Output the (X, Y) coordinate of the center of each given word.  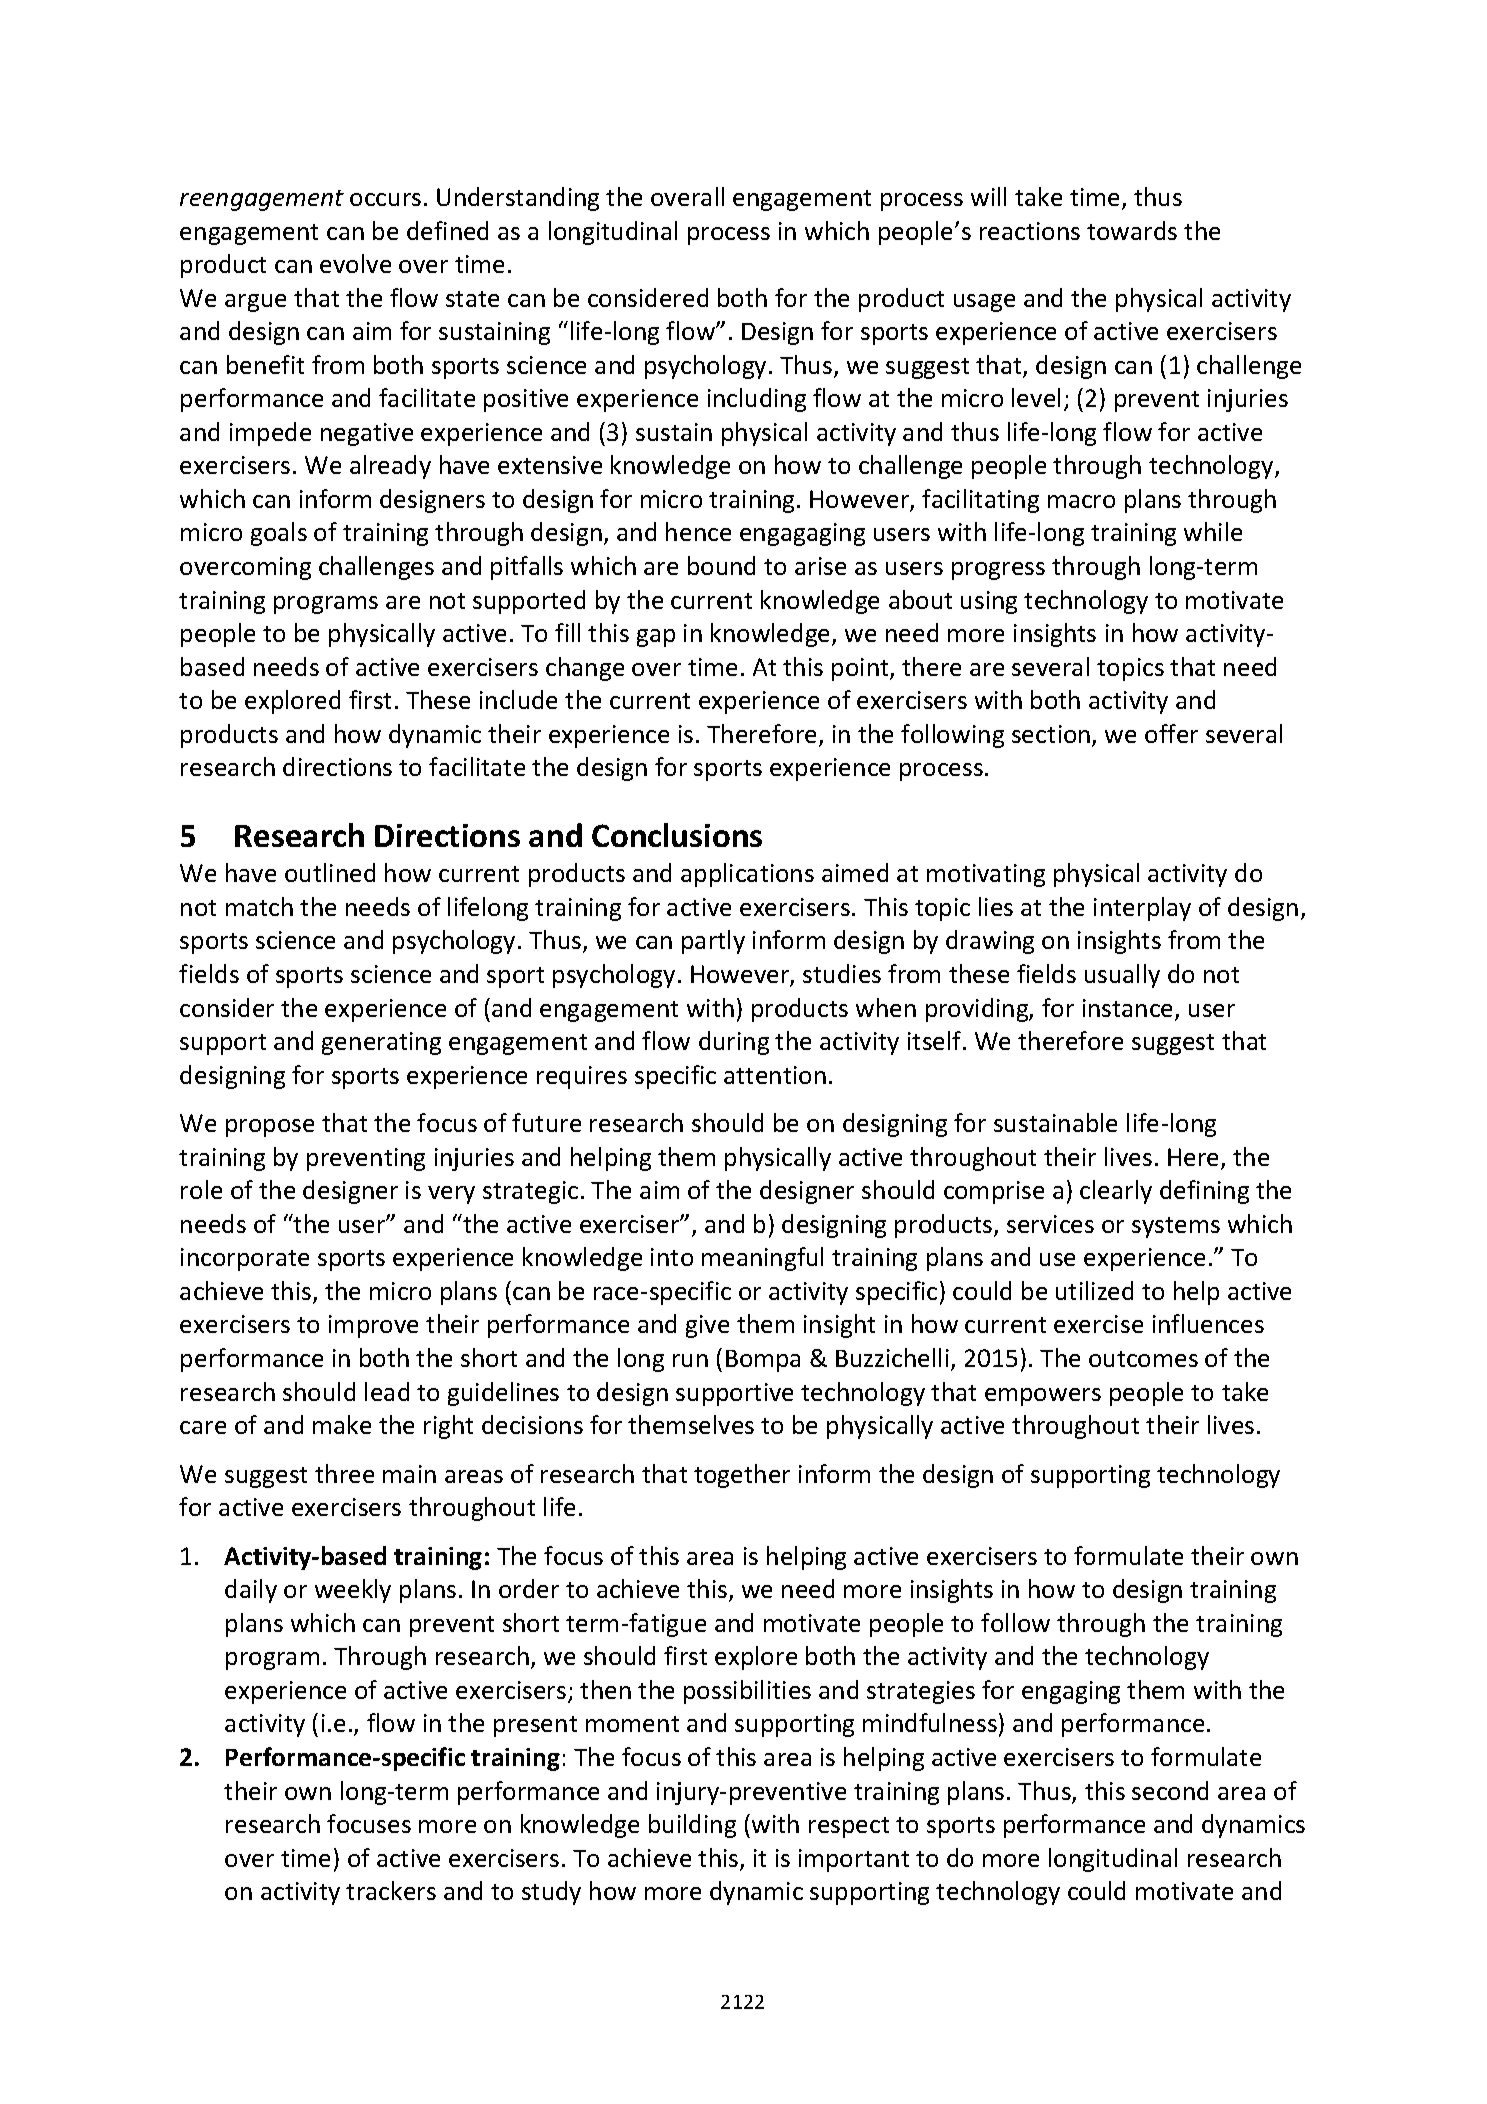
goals (279, 534)
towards (1132, 230)
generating (381, 1043)
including (757, 400)
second (1170, 1790)
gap (656, 638)
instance (1129, 1009)
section (1051, 734)
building (692, 1826)
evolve (355, 263)
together (742, 1476)
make (342, 1424)
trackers (391, 1890)
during (734, 1043)
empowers (1043, 1397)
